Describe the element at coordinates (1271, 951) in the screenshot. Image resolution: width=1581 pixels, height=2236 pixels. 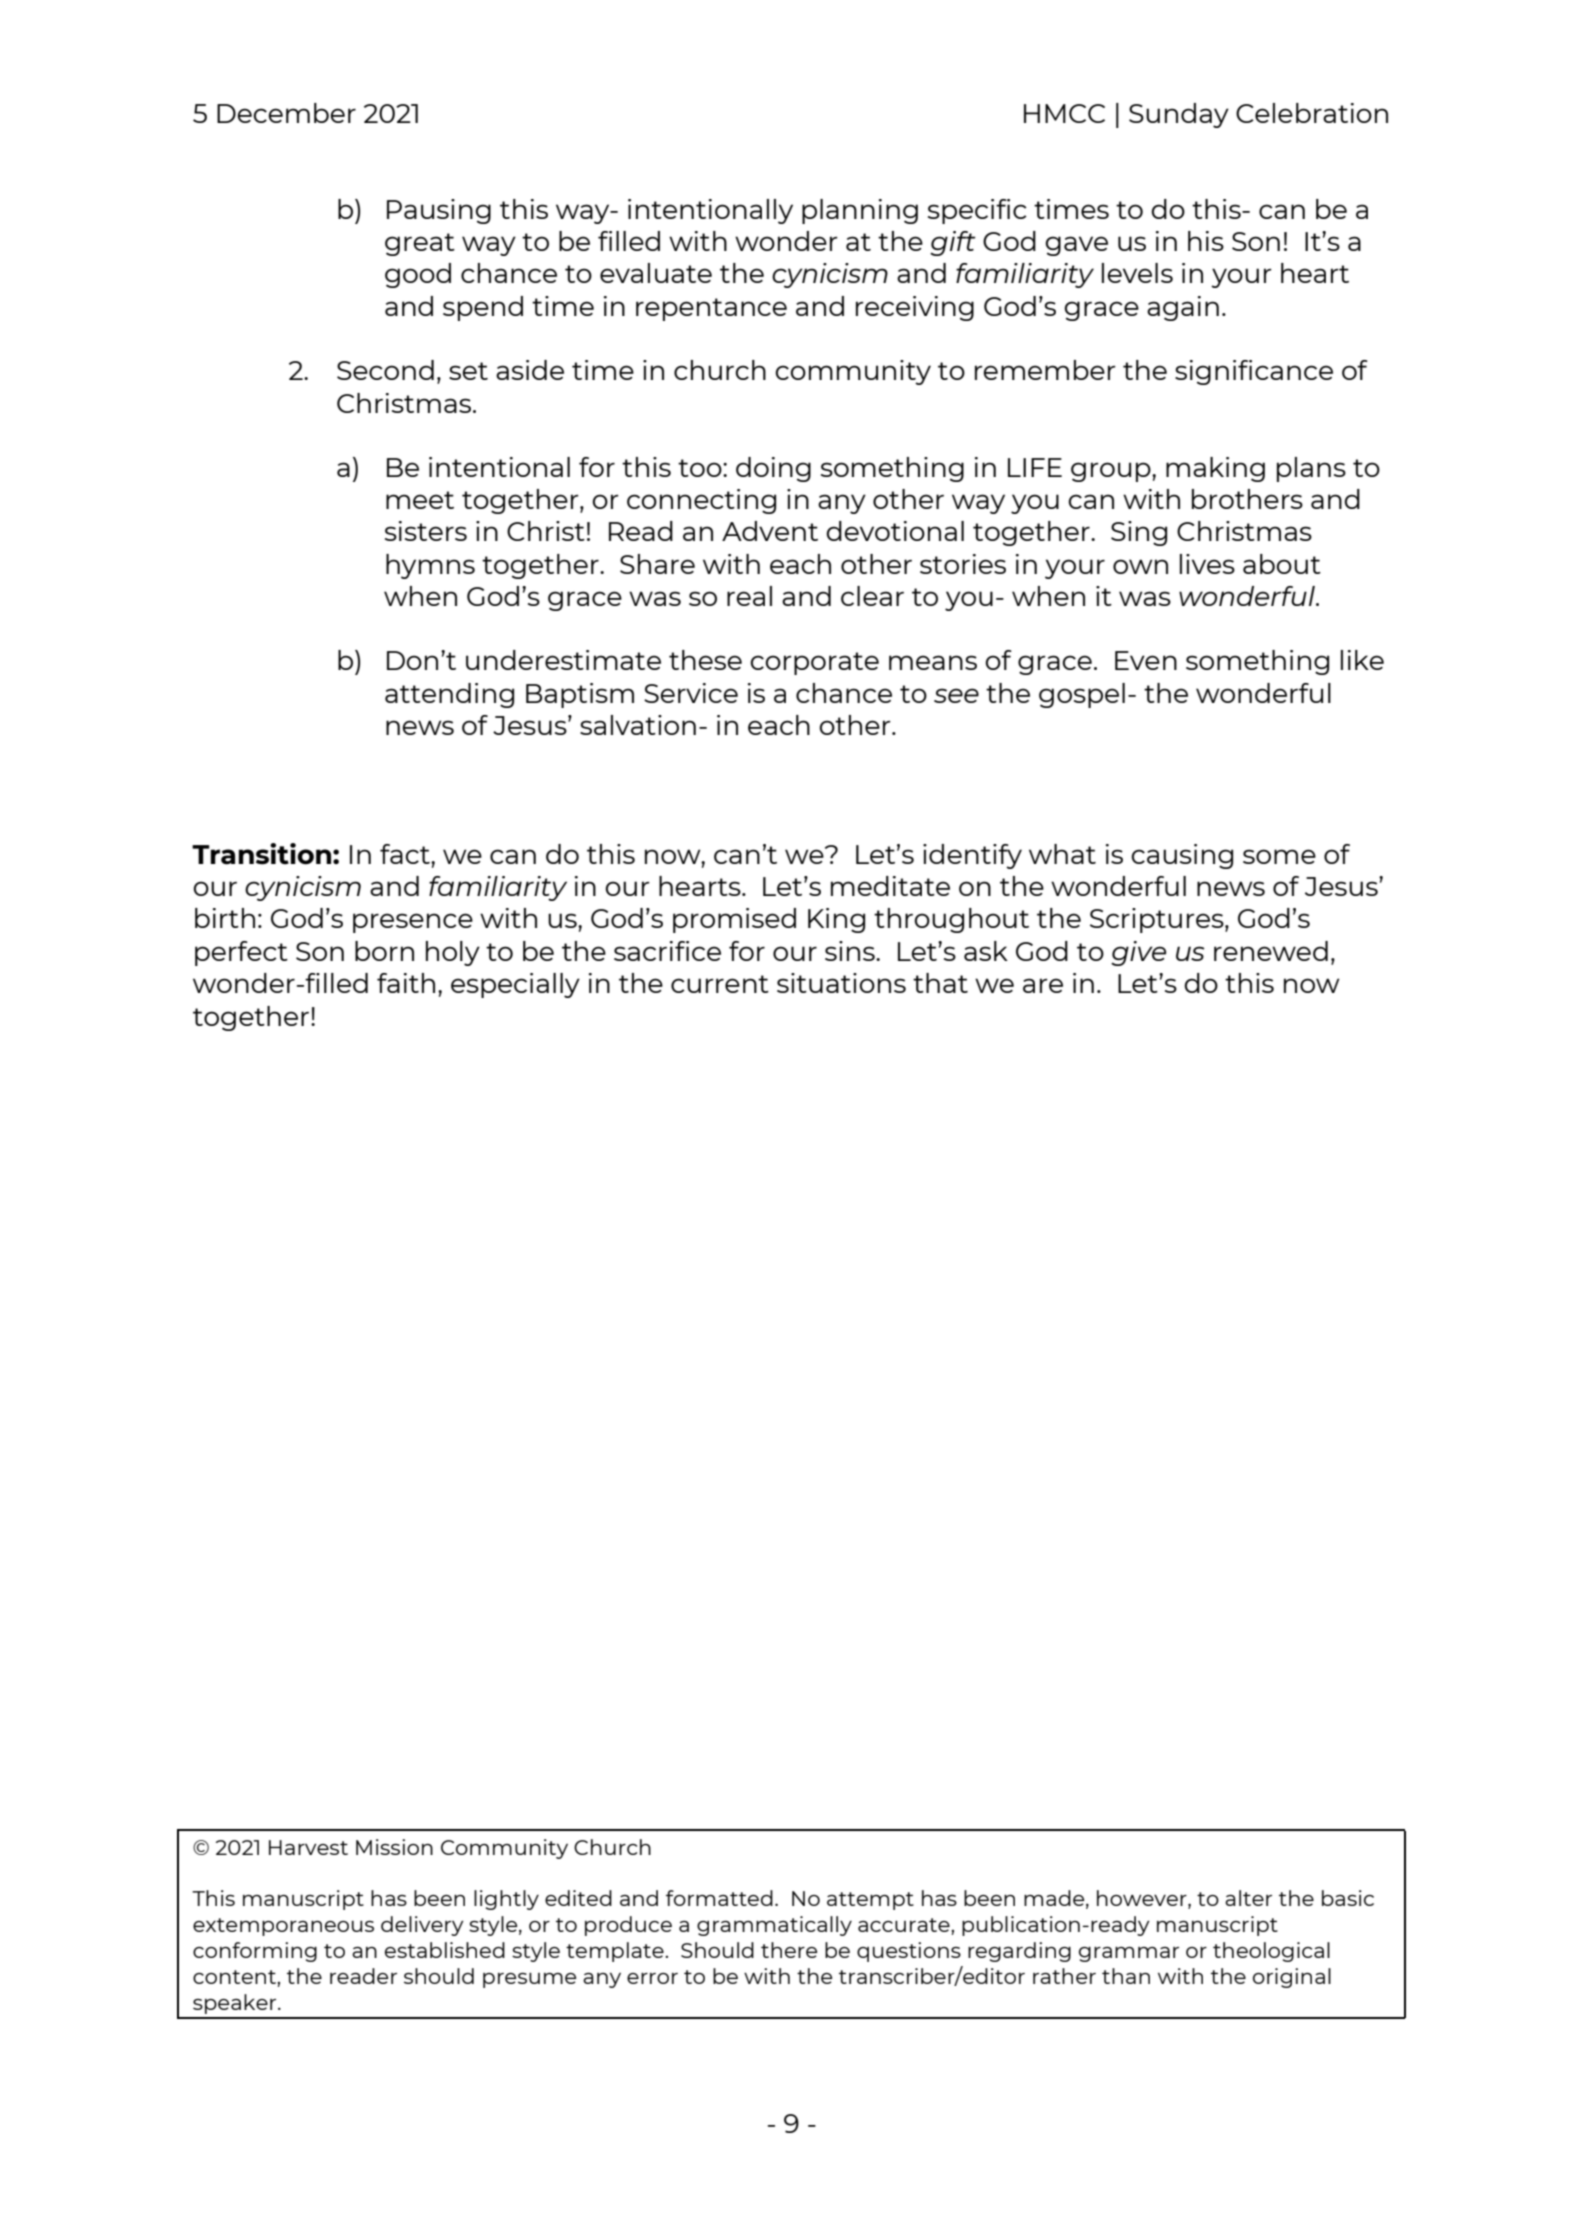
I see `renewed` at that location.
